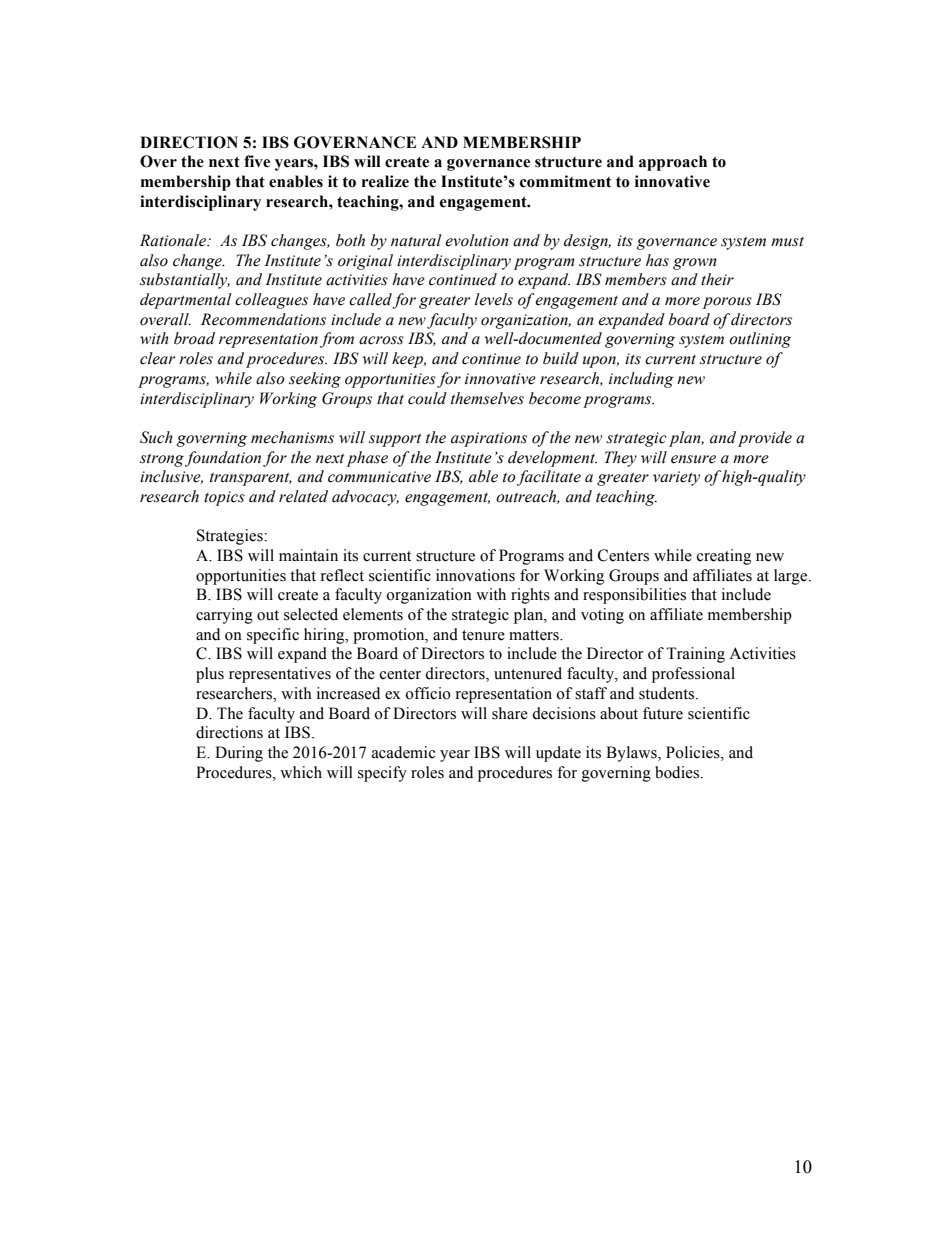 This page has width=952, height=1233. I want to click on approach, so click(673, 163).
